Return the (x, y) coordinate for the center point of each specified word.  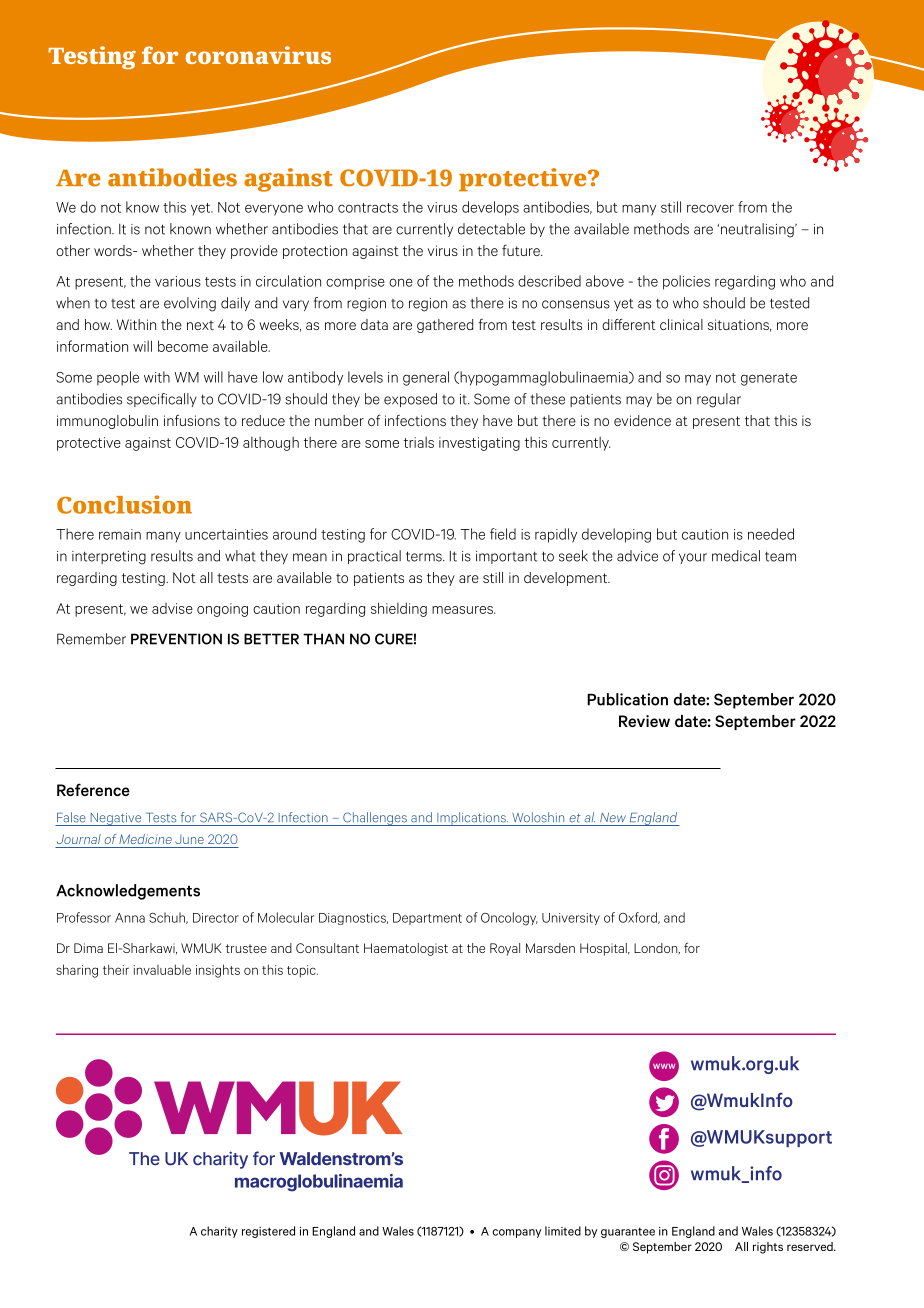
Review (644, 721)
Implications (471, 819)
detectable (491, 229)
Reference (93, 789)
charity (219, 1232)
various (178, 281)
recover (710, 208)
